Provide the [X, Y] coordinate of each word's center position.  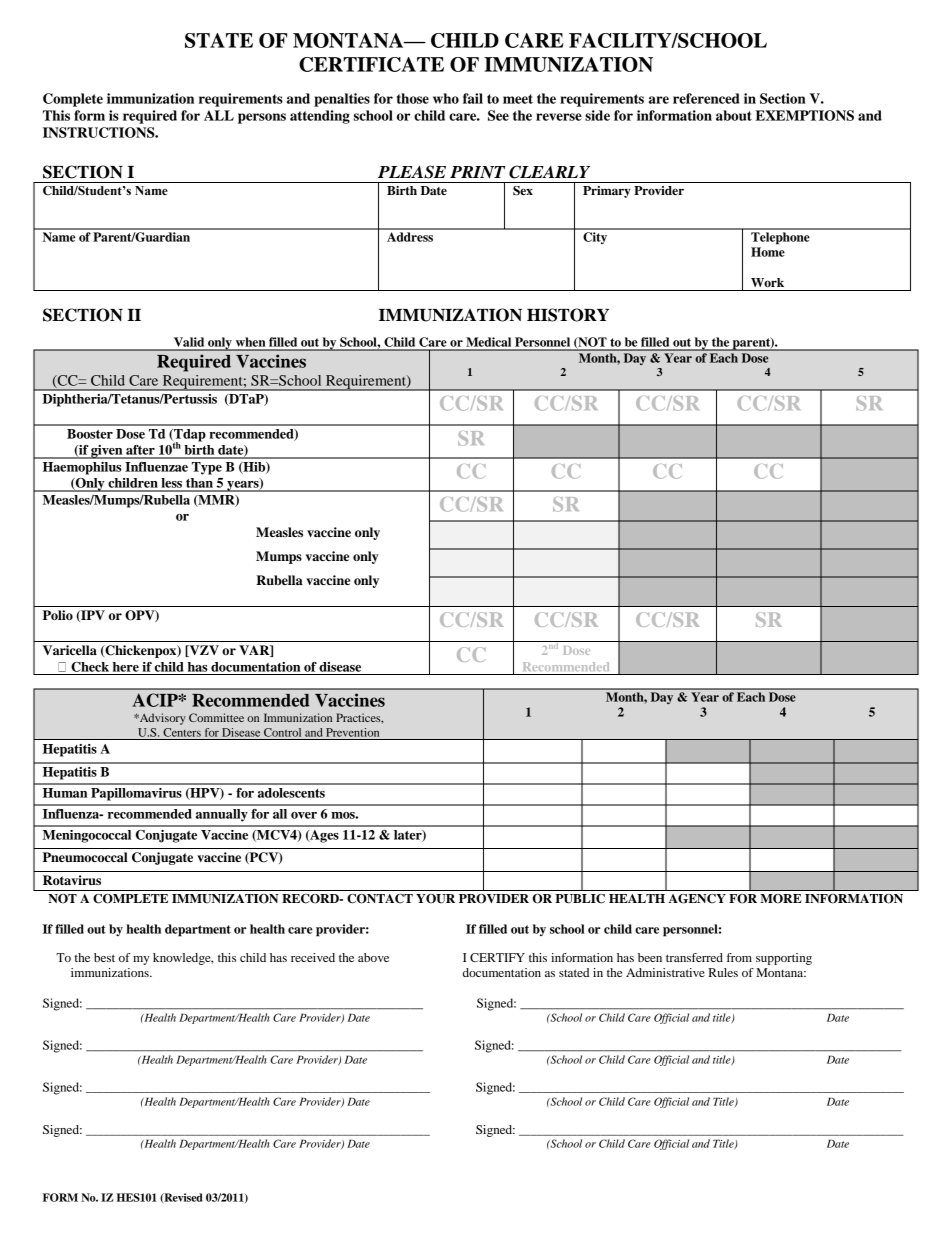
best [104, 957]
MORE [781, 898]
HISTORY [568, 315]
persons [262, 118]
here [126, 667]
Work [767, 282]
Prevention [352, 732]
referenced [706, 98]
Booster [90, 434]
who [446, 98]
